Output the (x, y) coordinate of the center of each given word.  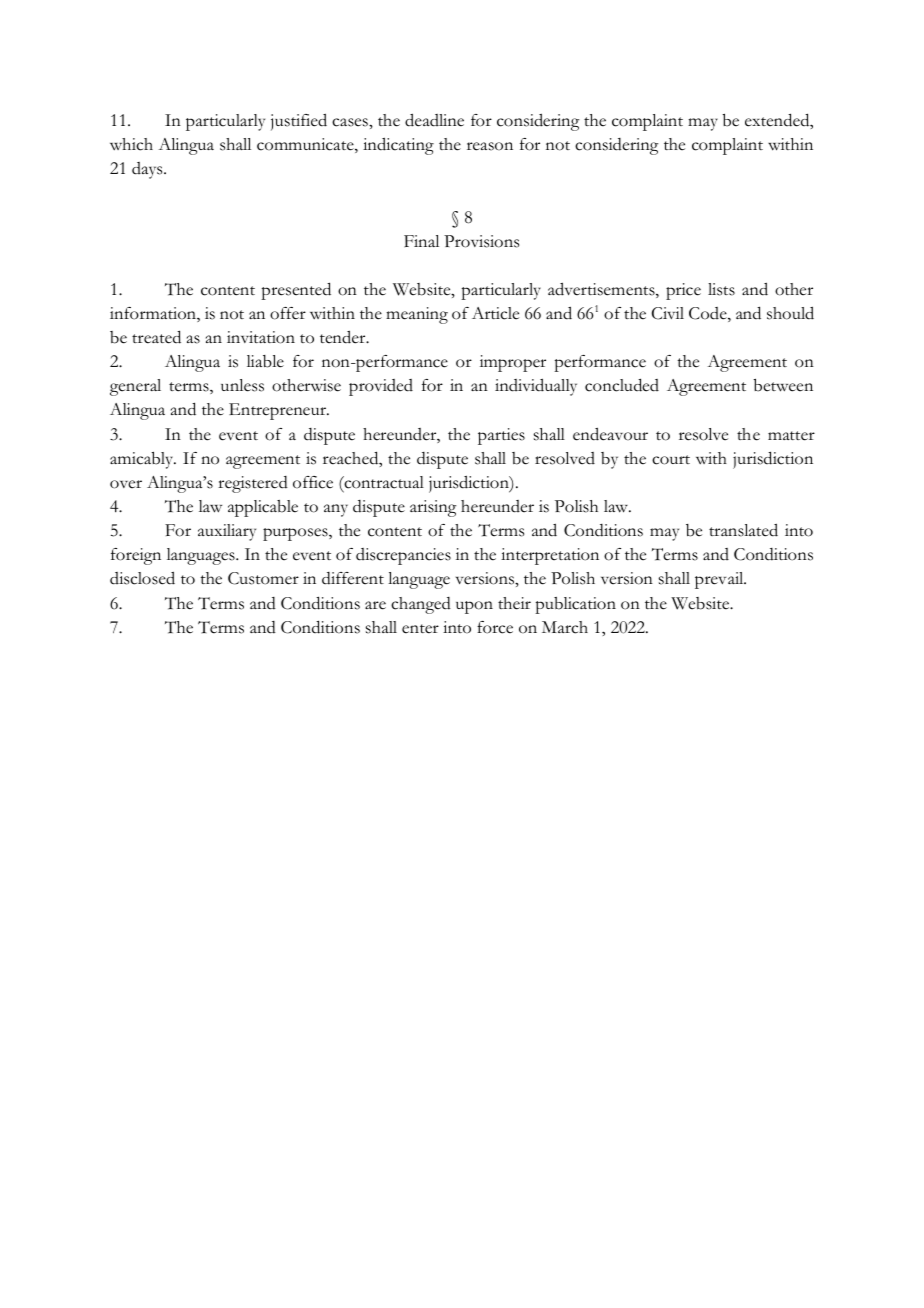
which (131, 144)
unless (242, 385)
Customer (263, 578)
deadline (434, 120)
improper (513, 363)
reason (490, 146)
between (783, 385)
